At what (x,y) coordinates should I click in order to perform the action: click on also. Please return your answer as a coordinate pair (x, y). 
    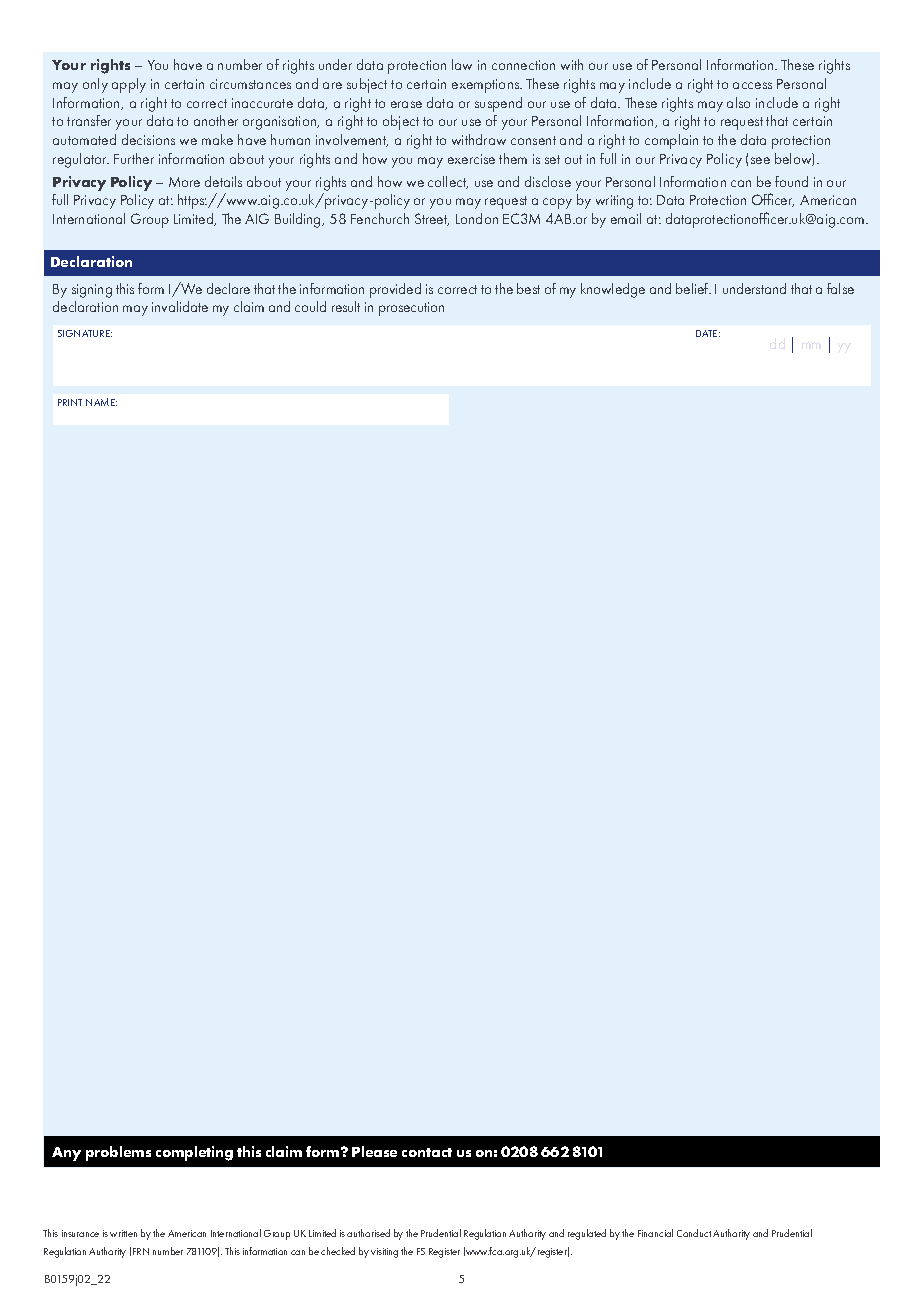
    Looking at the image, I should click on (738, 102).
